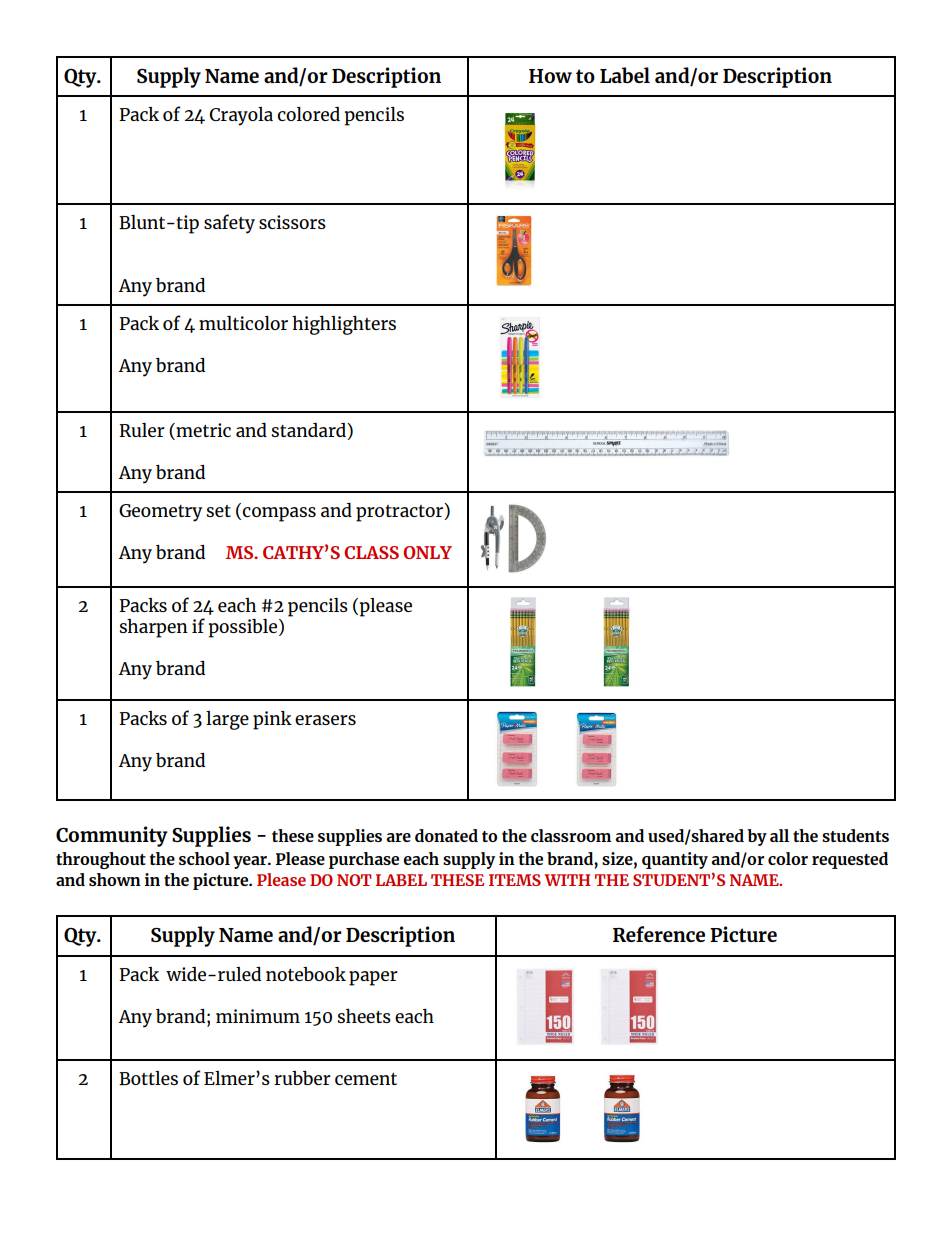 This page has height=1233, width=952. I want to click on scissors, so click(292, 222).
